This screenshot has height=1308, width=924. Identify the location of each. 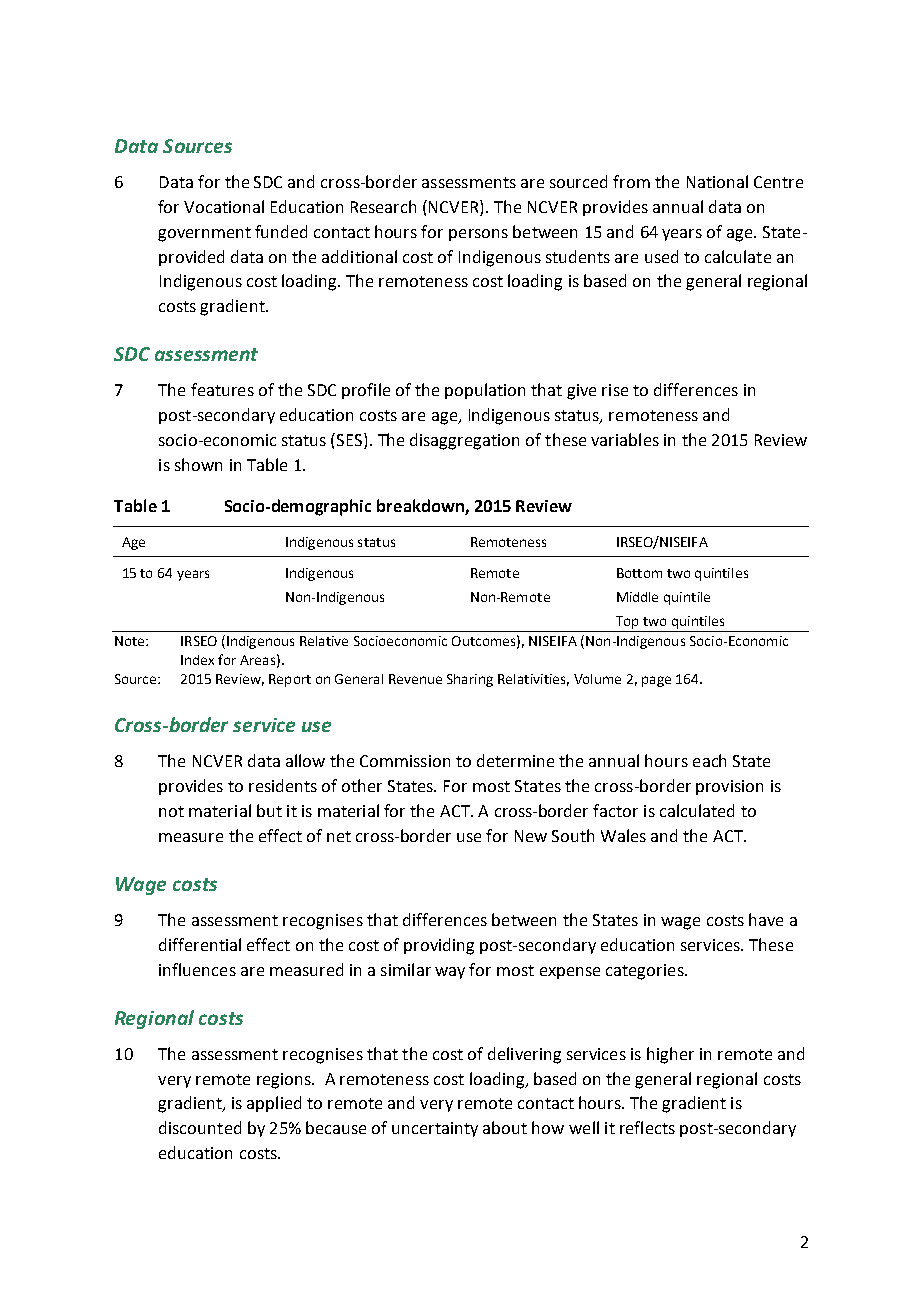
(709, 760).
